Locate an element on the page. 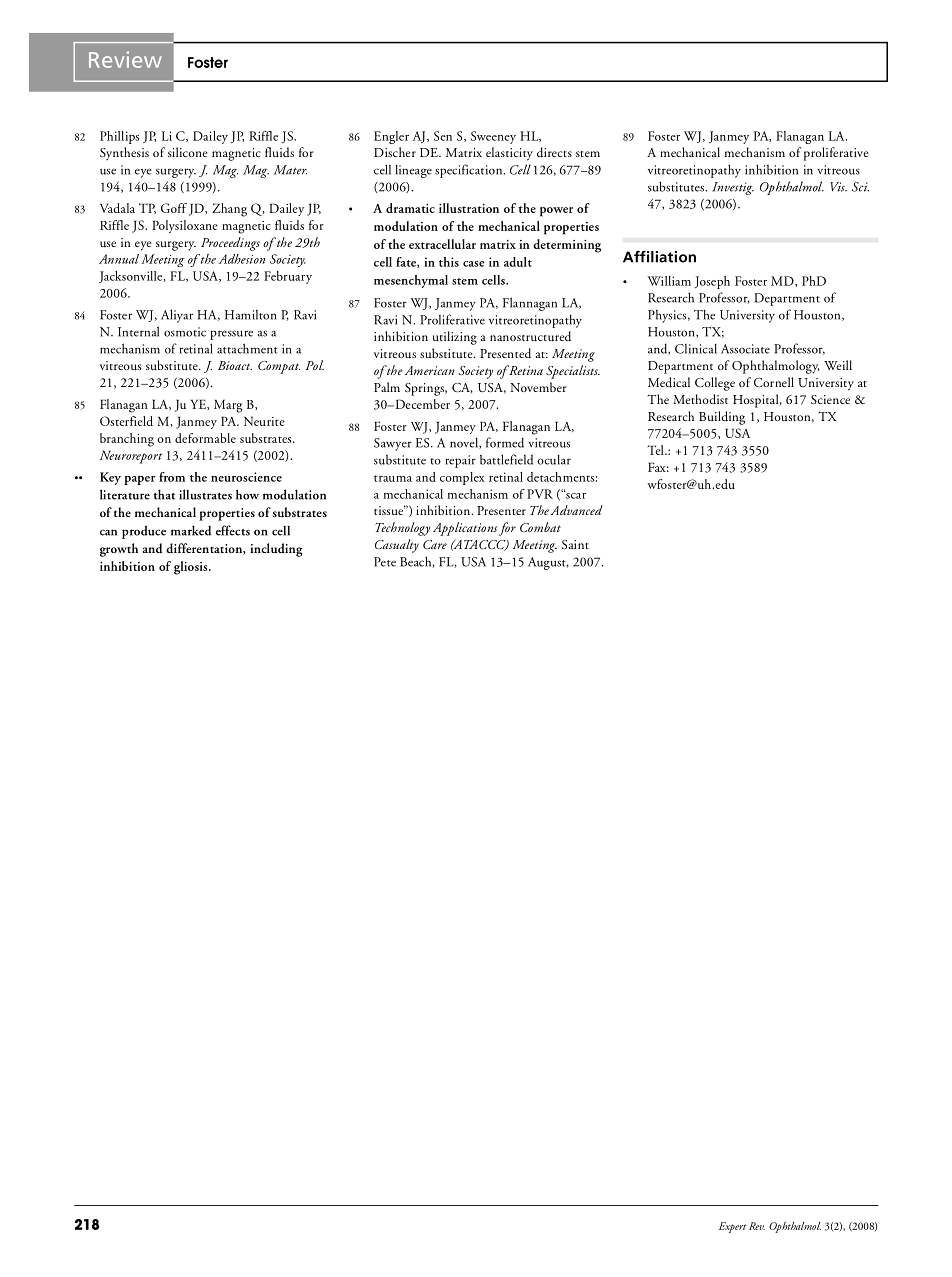 Image resolution: width=952 pixels, height=1277 pixels. Building is located at coordinates (722, 418).
